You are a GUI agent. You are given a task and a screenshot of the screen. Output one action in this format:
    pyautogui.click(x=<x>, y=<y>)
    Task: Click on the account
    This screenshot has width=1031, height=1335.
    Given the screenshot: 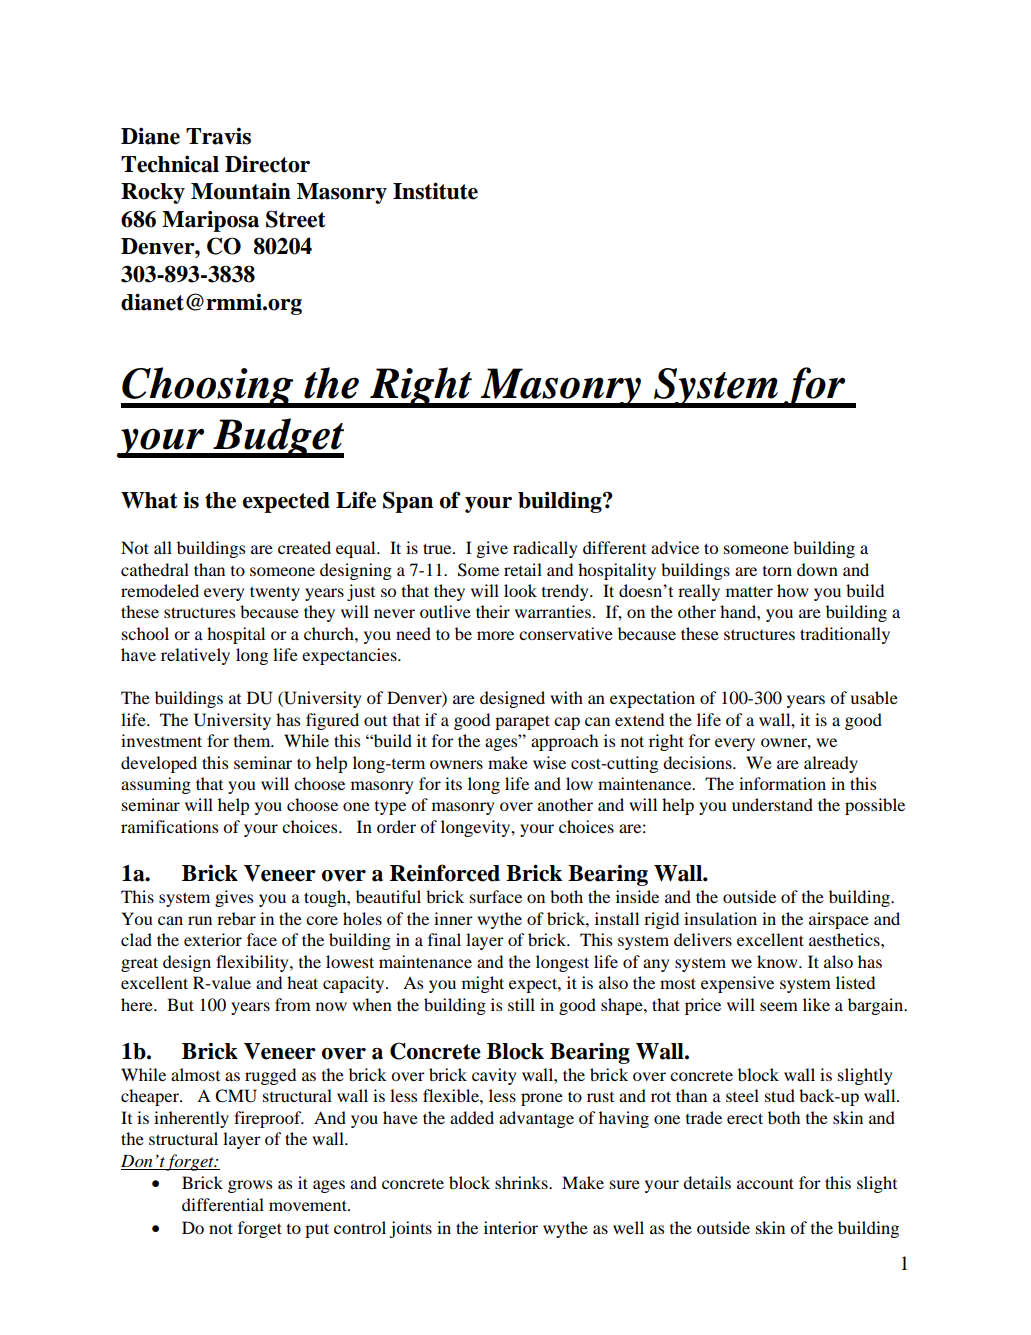 What is the action you would take?
    pyautogui.click(x=765, y=1183)
